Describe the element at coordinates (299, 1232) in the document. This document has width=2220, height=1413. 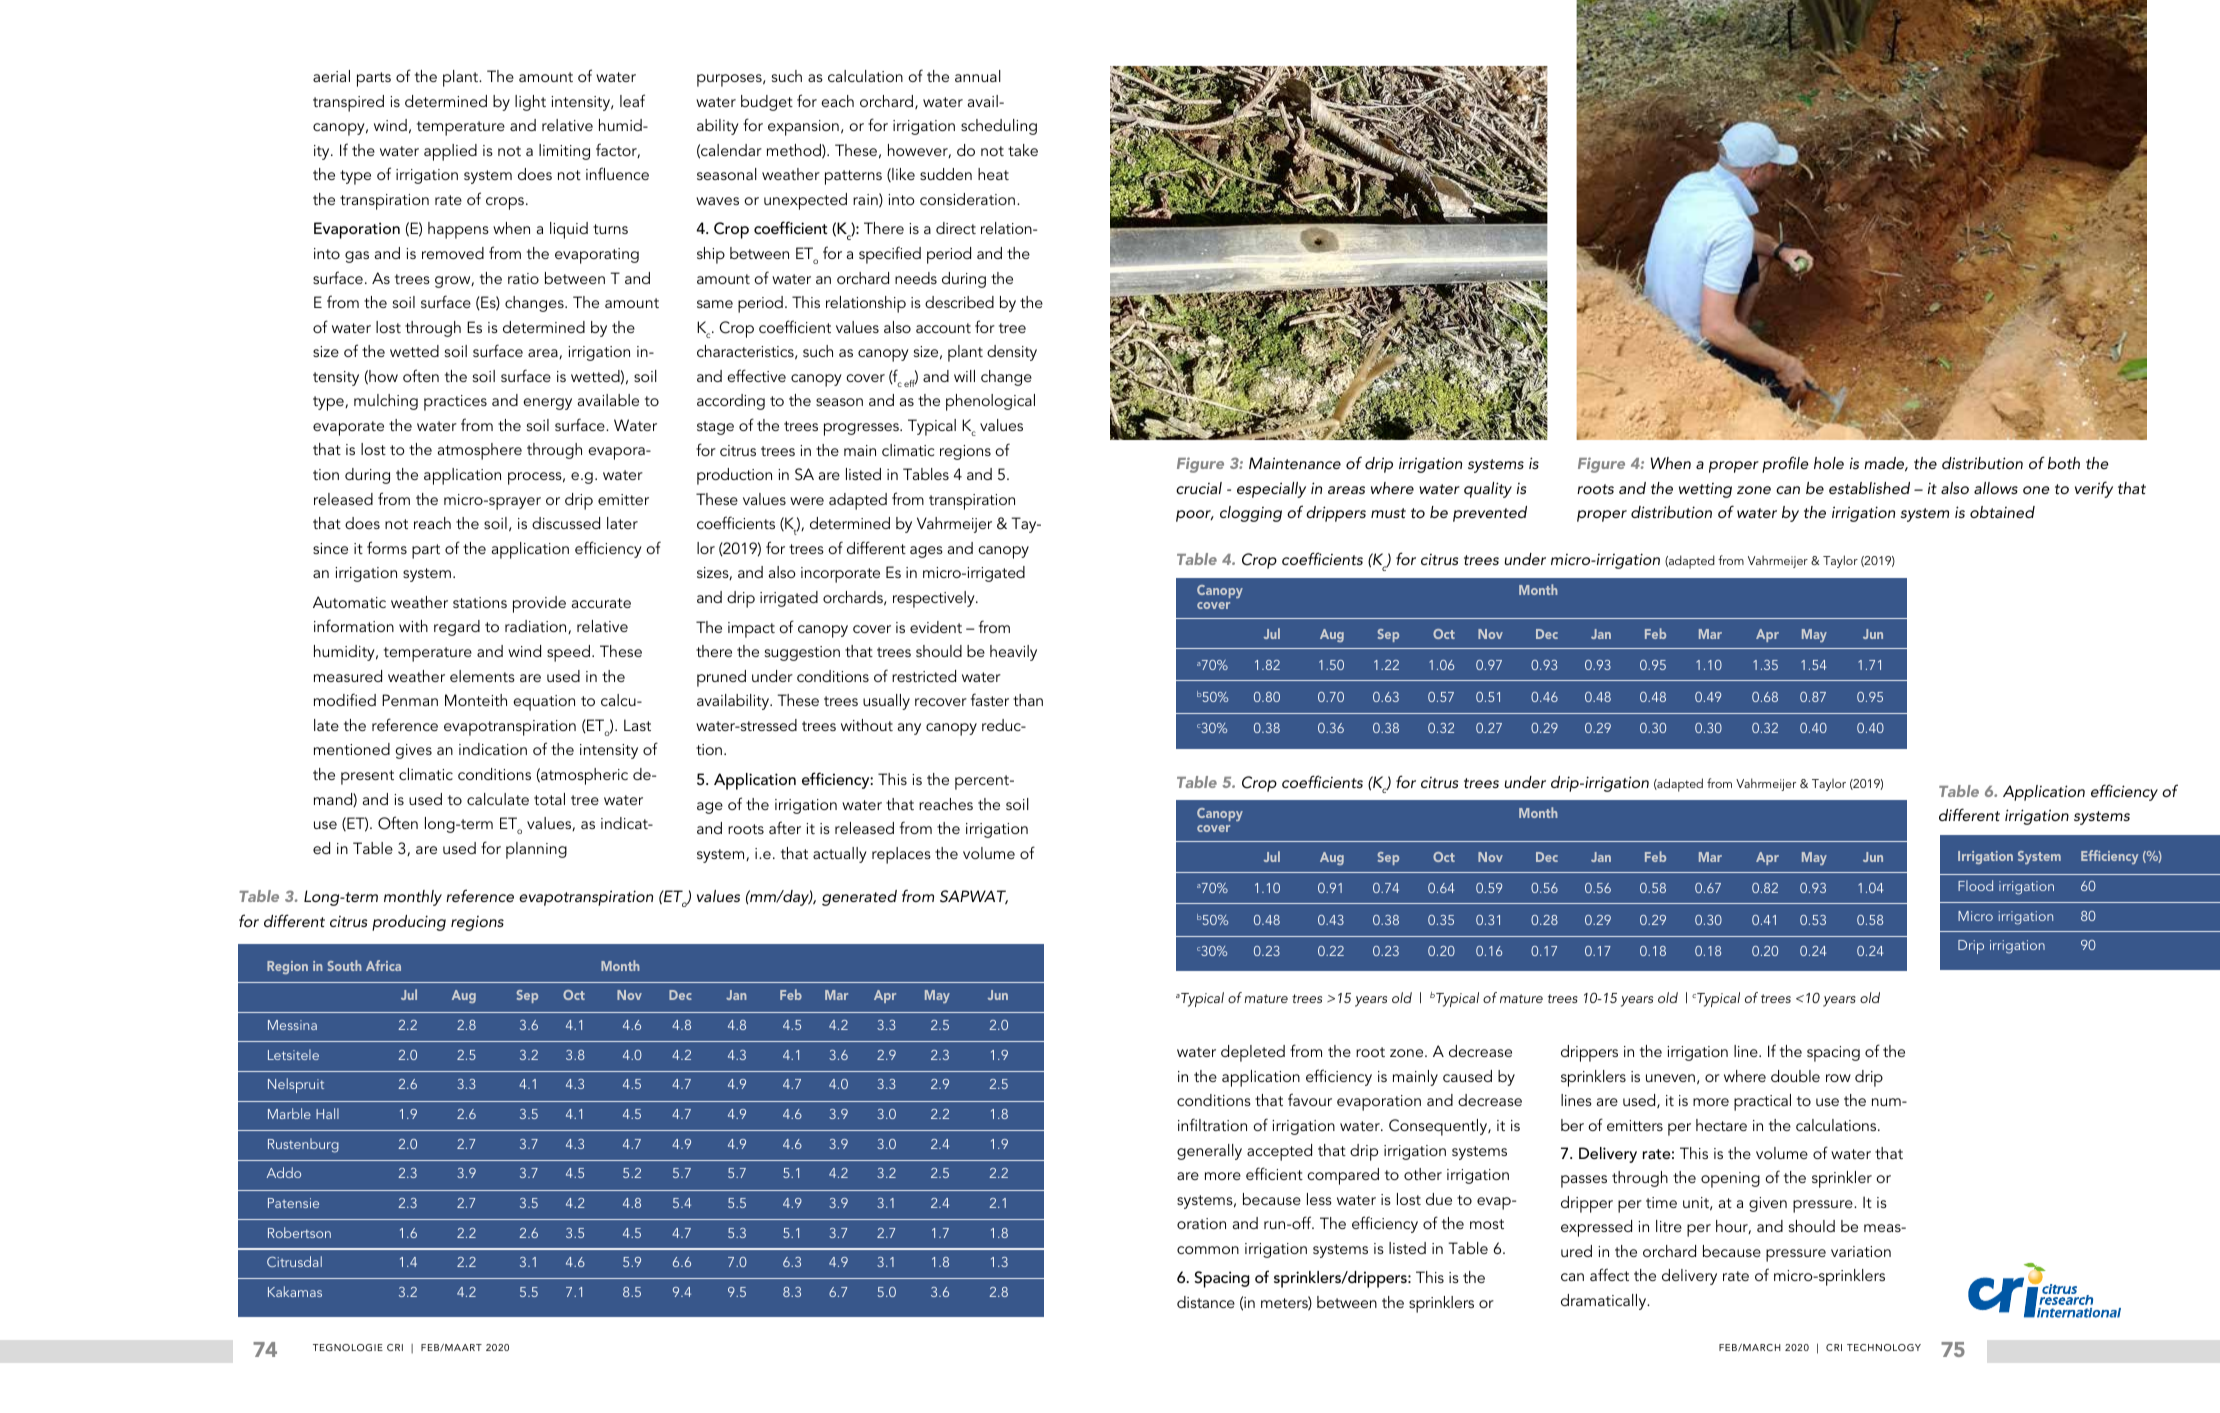
I see `Robertson` at that location.
